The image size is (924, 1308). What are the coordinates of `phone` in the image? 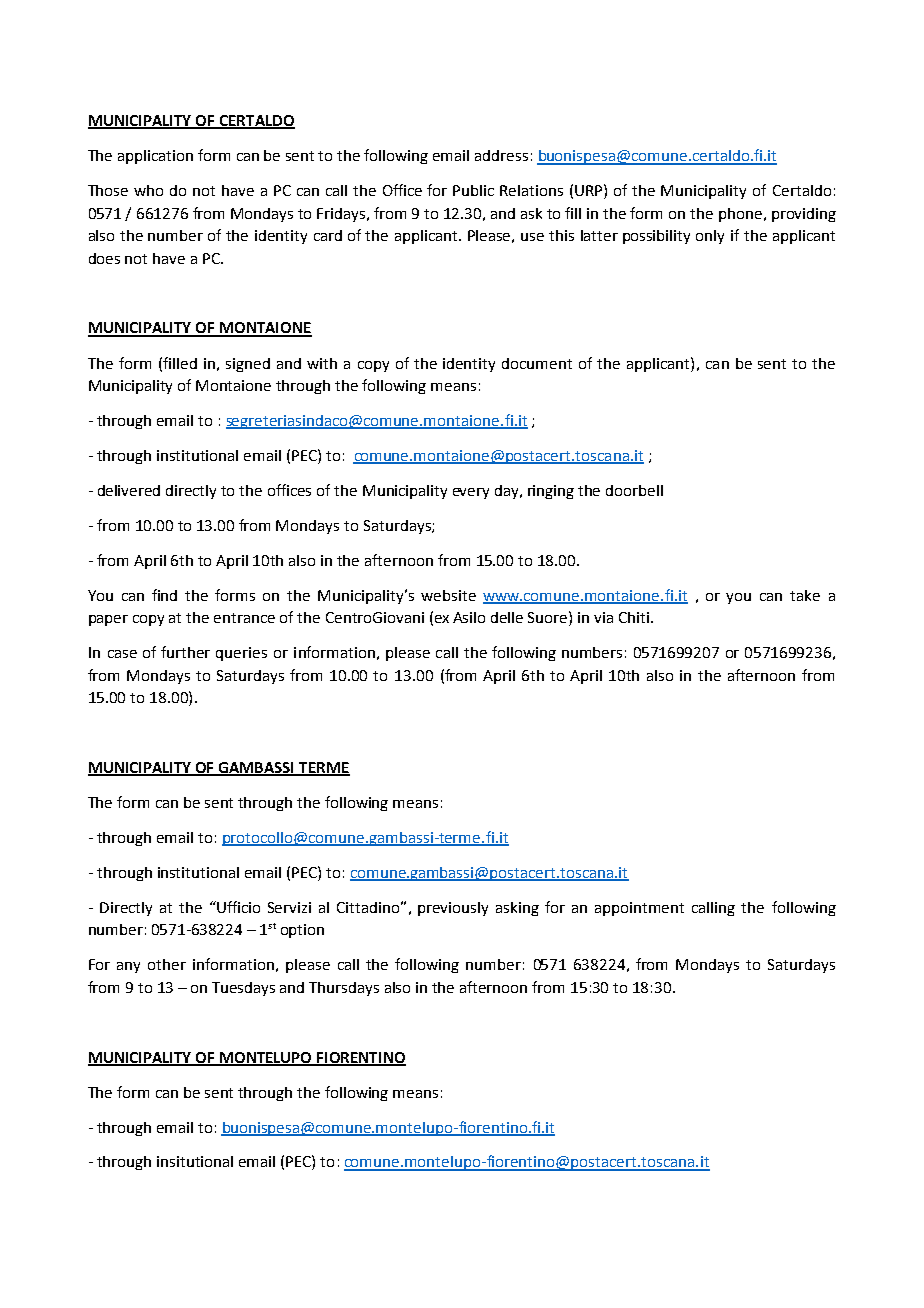 It's located at (740, 215).
